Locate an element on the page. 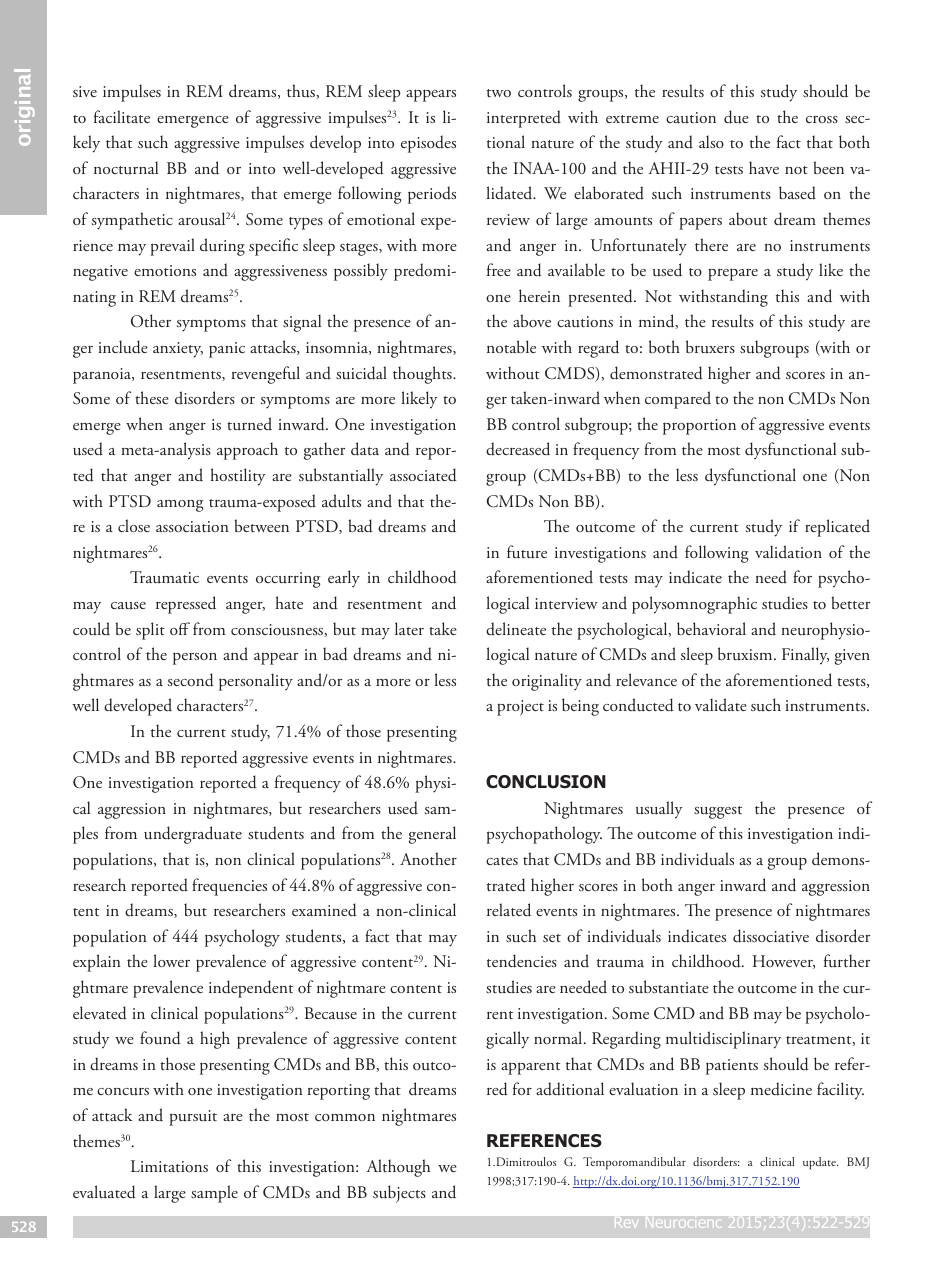  thoughts is located at coordinates (423, 375).
